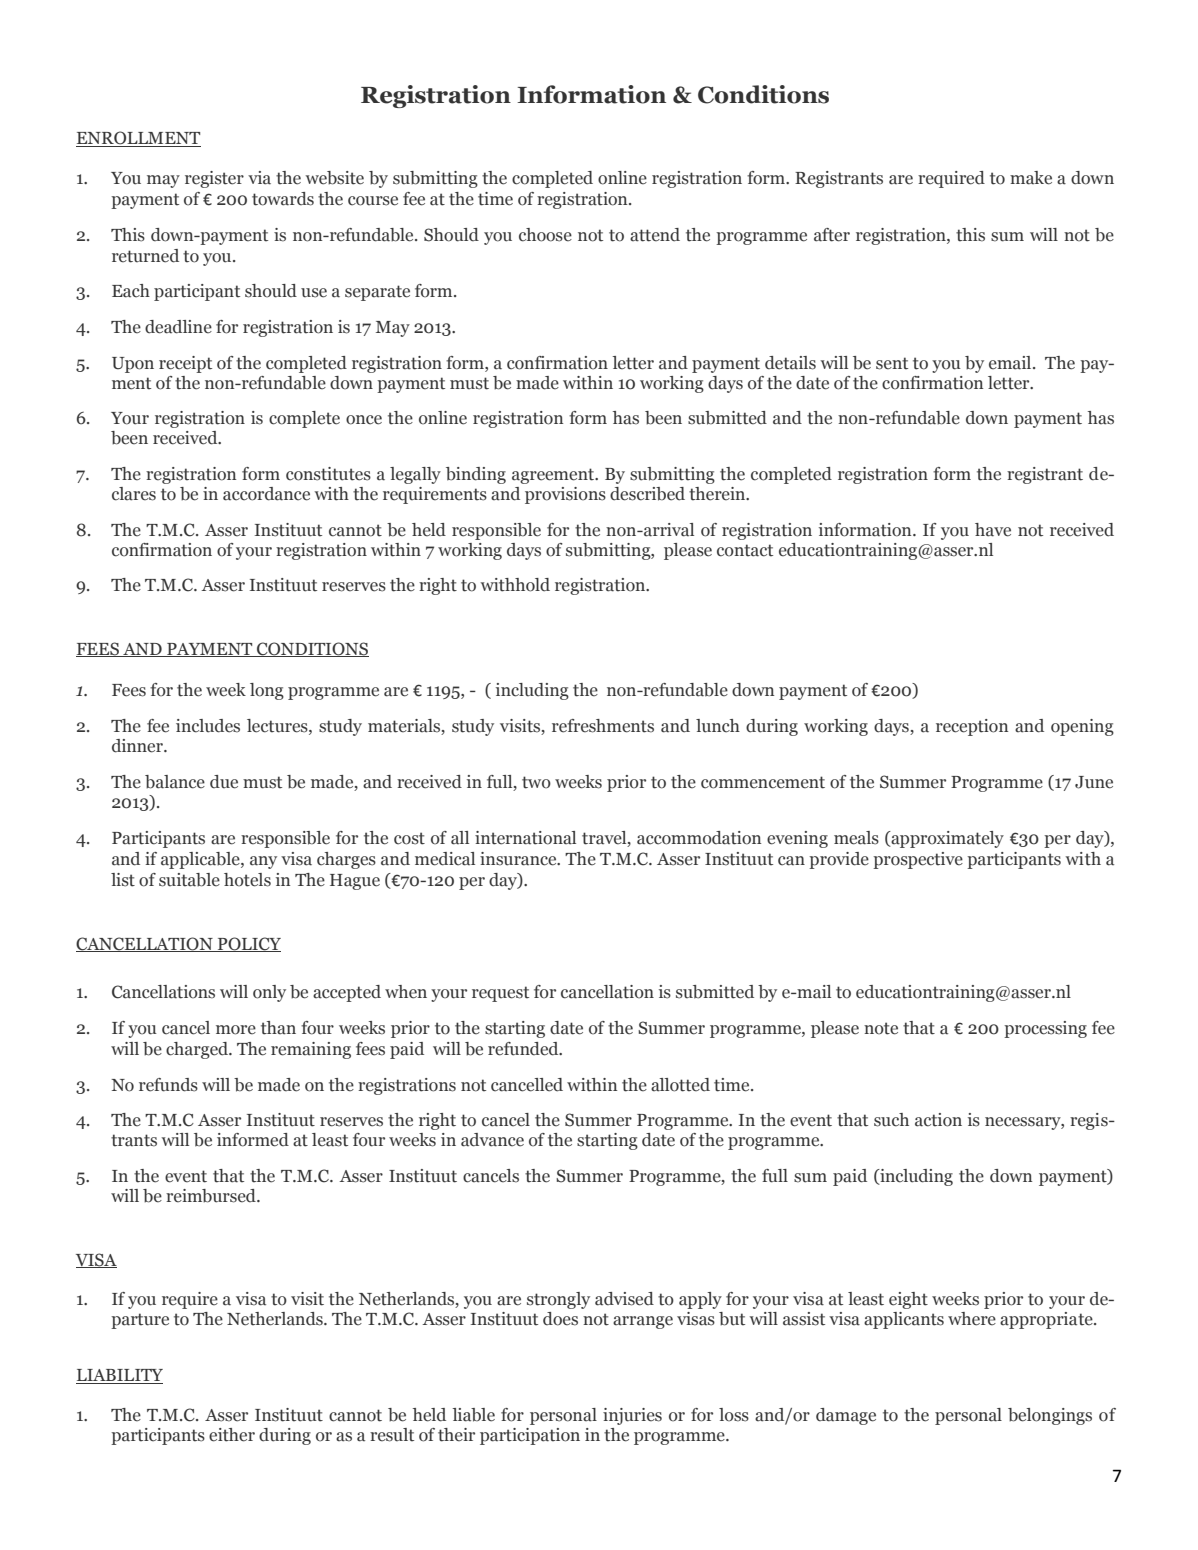 This screenshot has height=1550, width=1198. Describe the element at coordinates (283, 199) in the screenshot. I see `towards` at that location.
